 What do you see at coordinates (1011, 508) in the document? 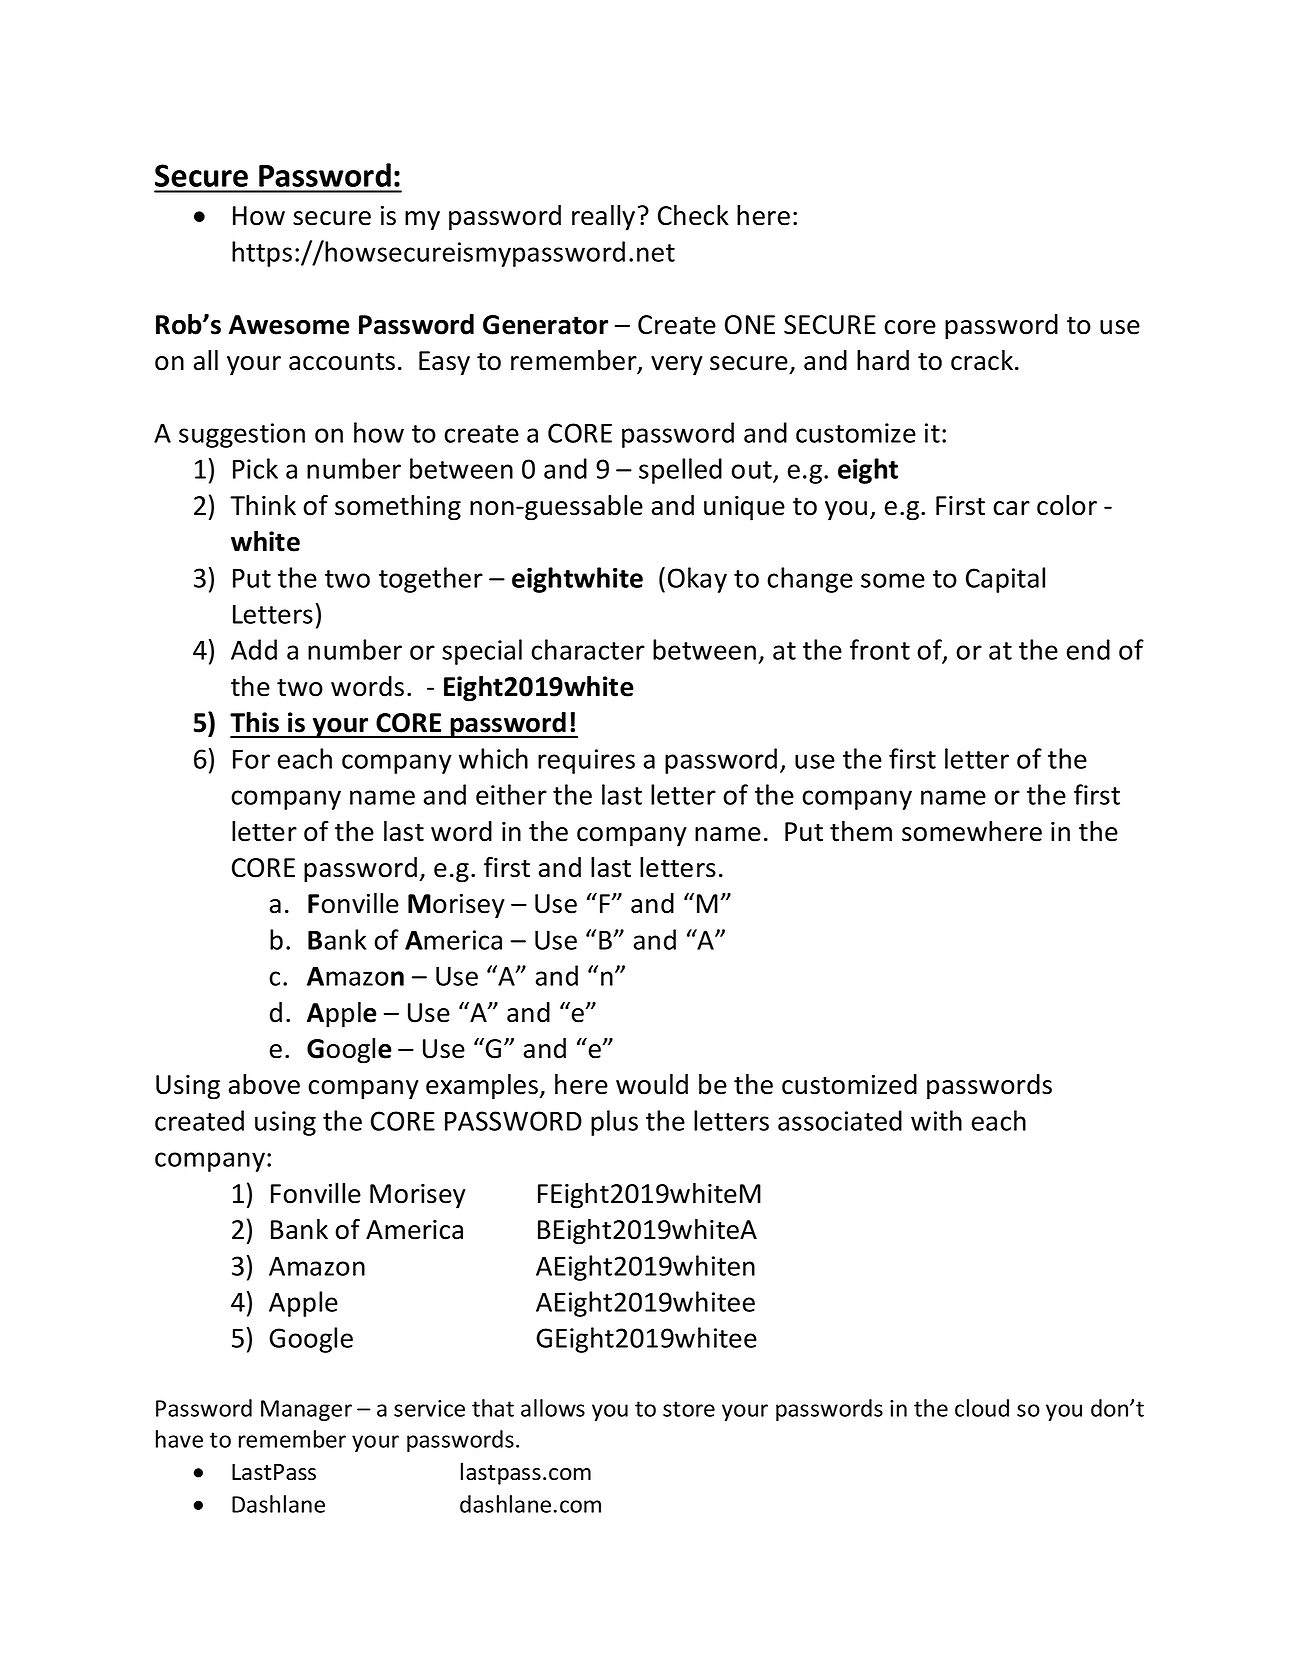
I see `car` at bounding box center [1011, 508].
